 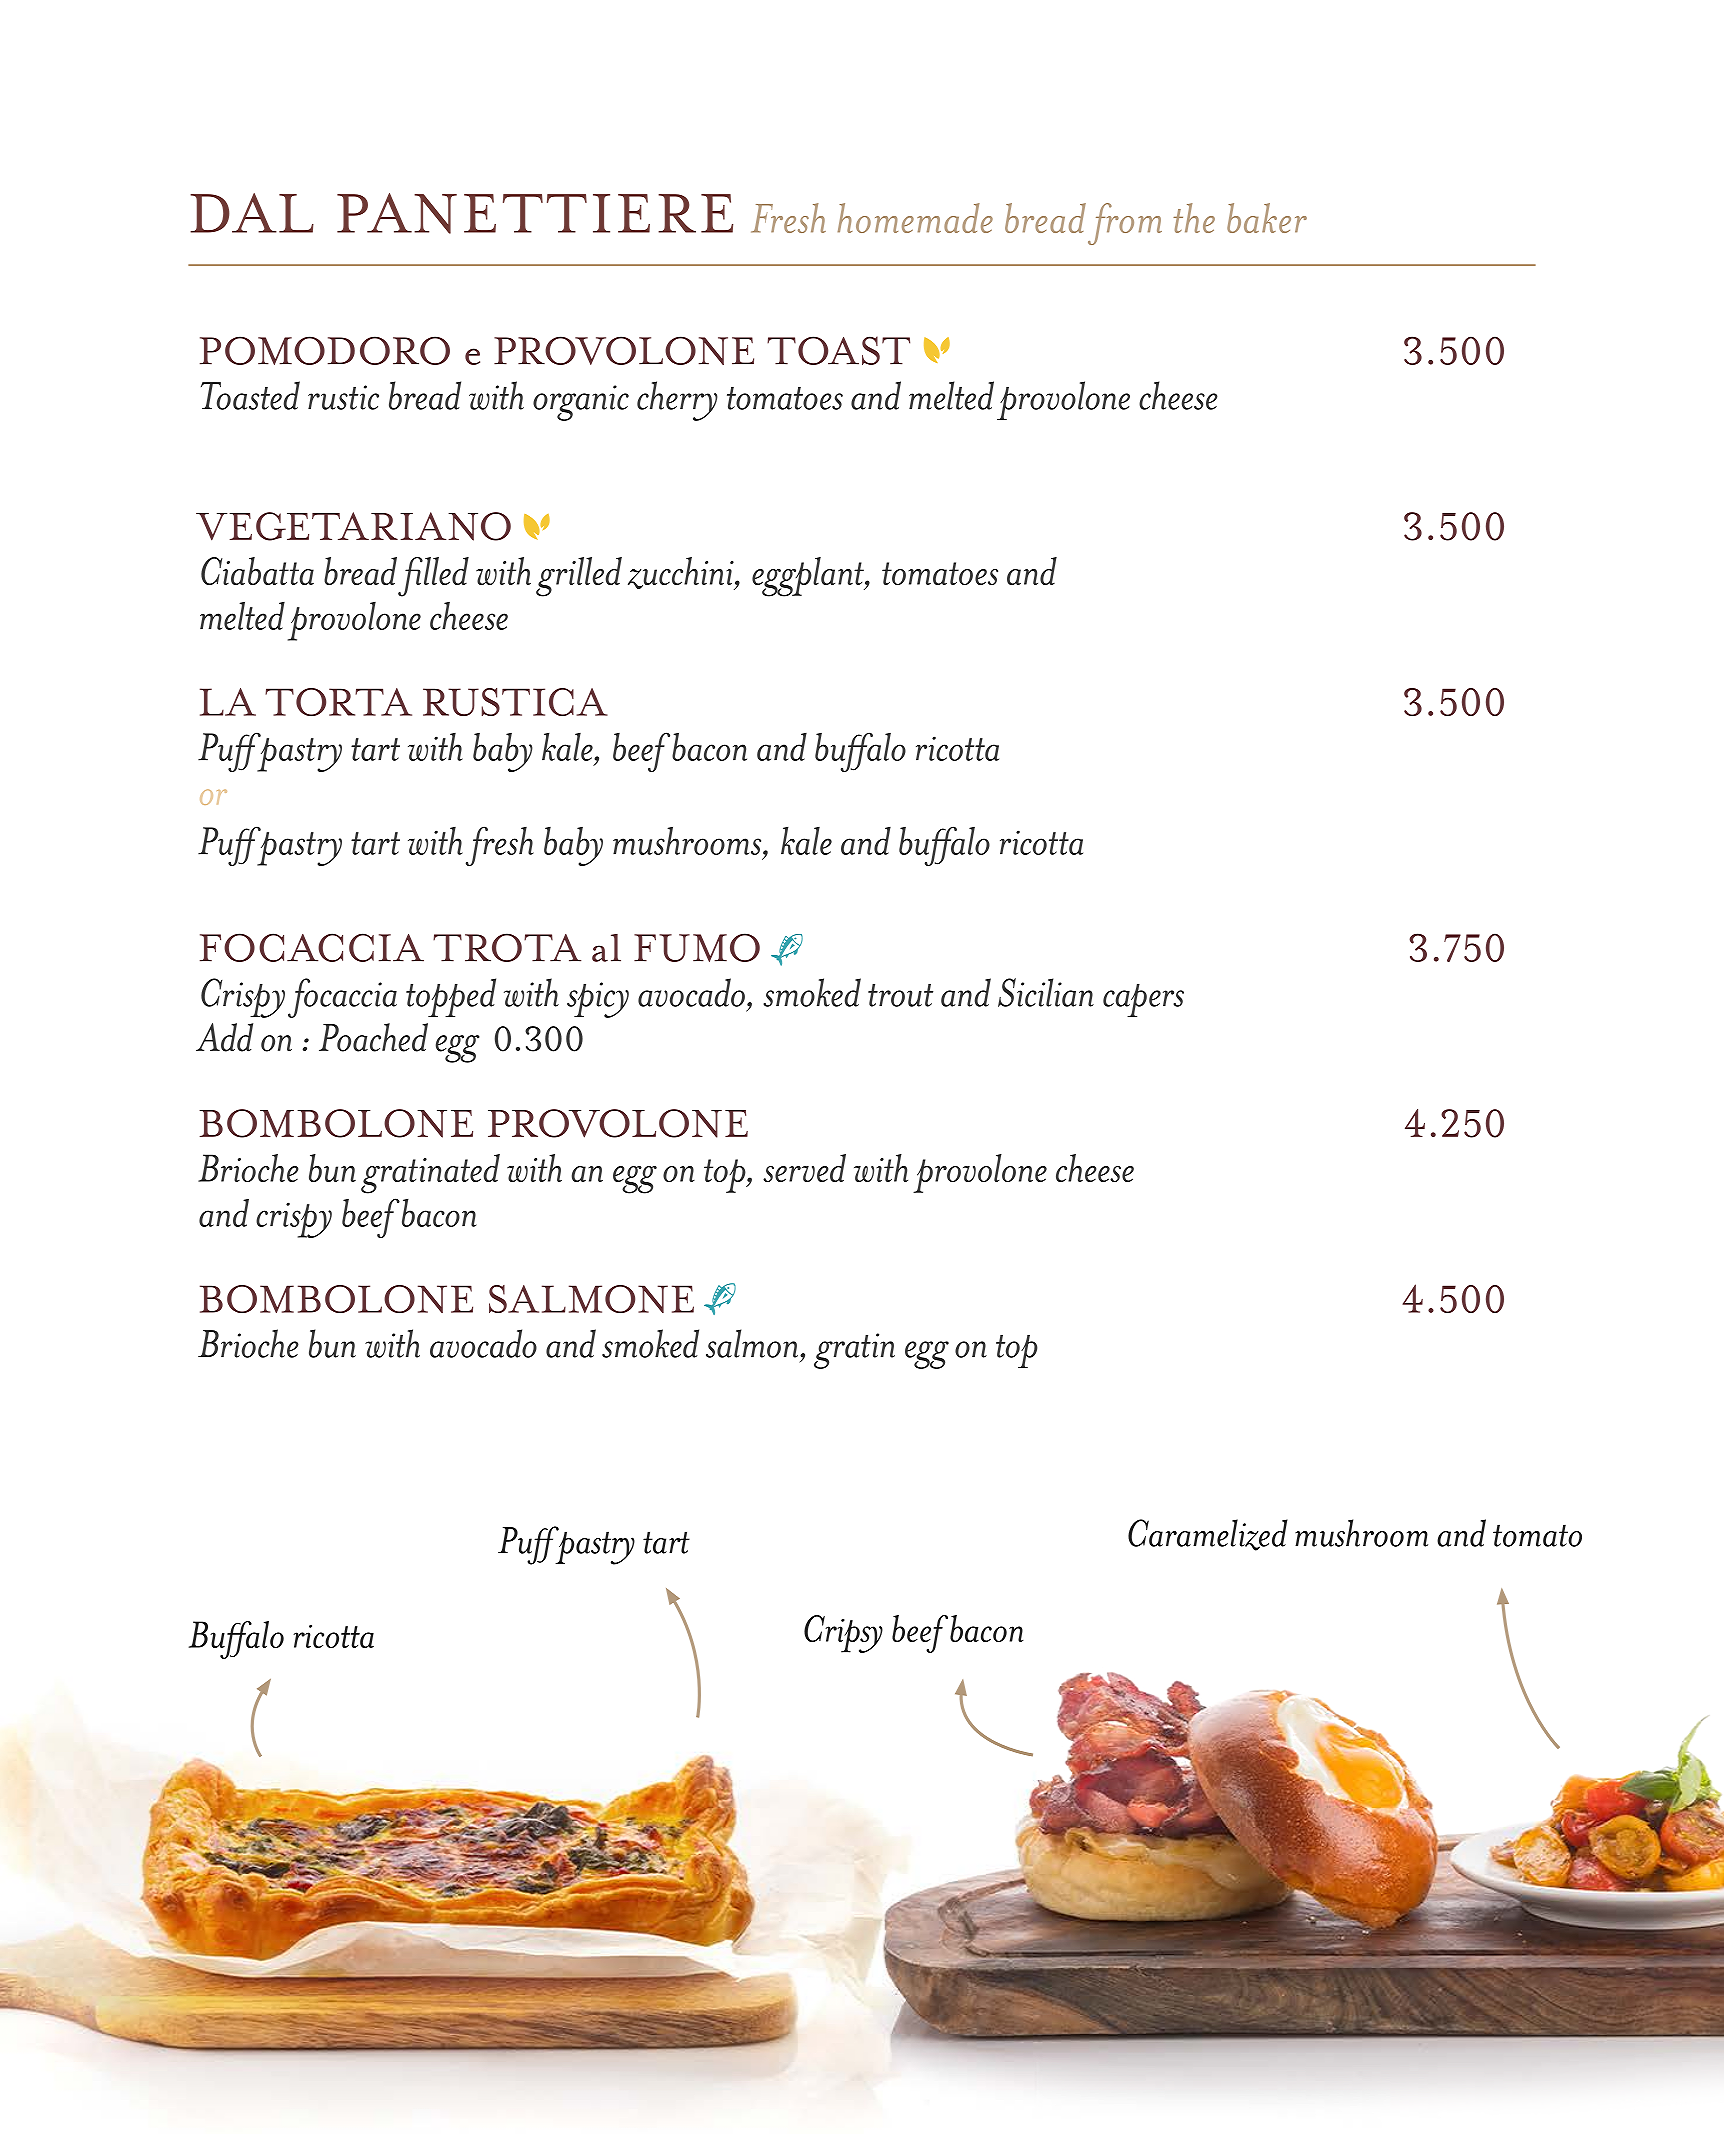 I want to click on Poached, so click(x=373, y=1037).
